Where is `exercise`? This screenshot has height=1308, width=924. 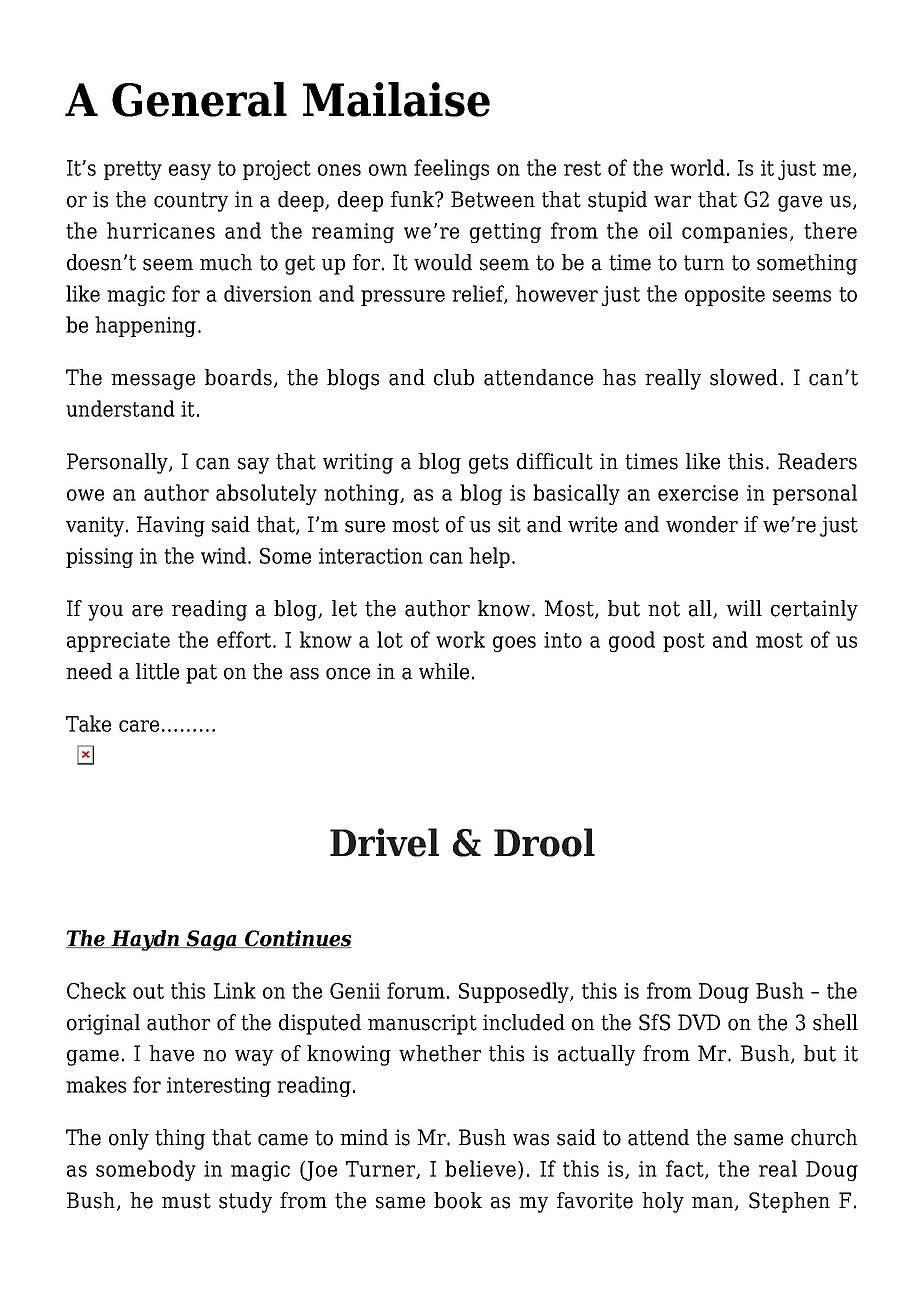 exercise is located at coordinates (698, 493).
